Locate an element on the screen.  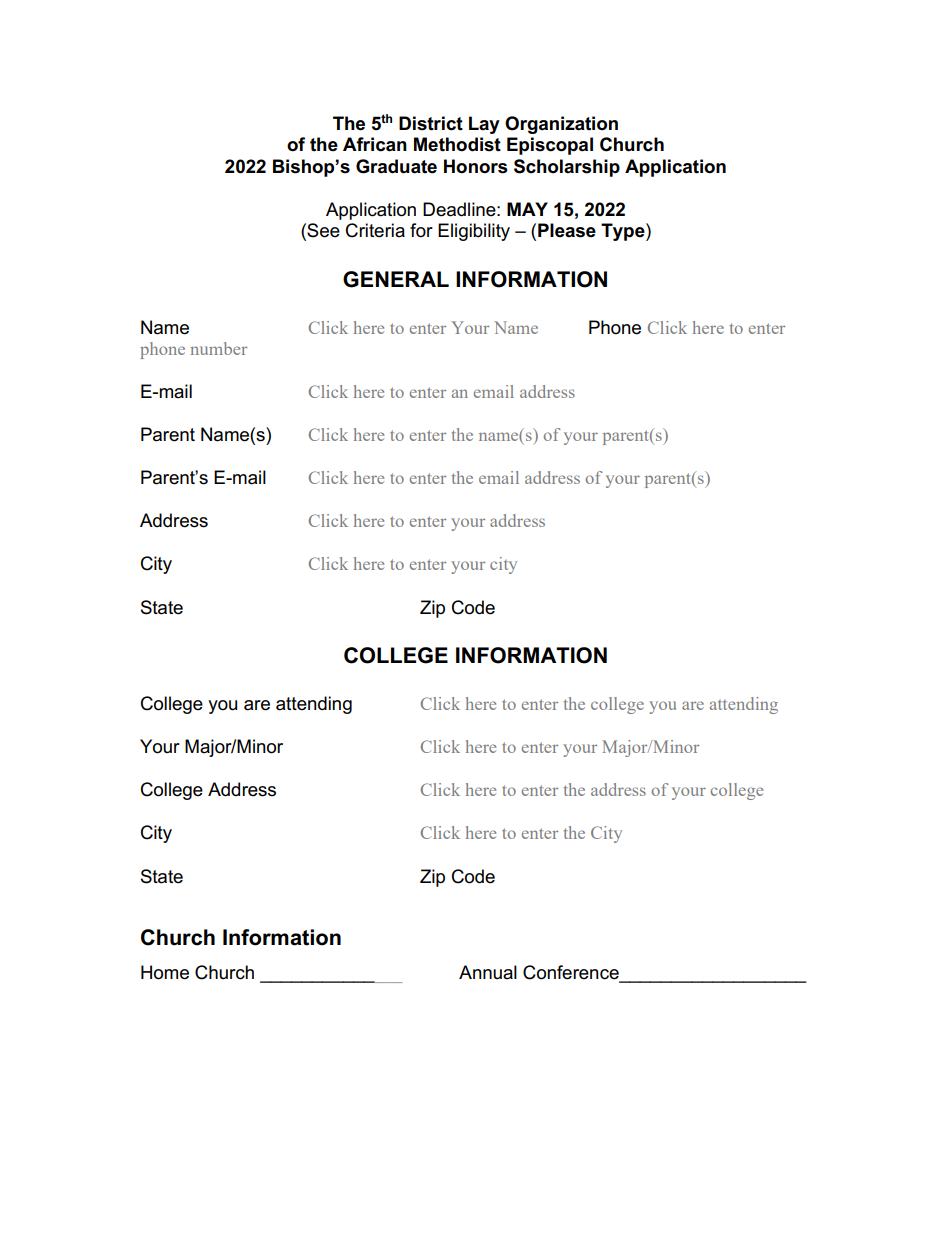
Honors is located at coordinates (476, 166).
